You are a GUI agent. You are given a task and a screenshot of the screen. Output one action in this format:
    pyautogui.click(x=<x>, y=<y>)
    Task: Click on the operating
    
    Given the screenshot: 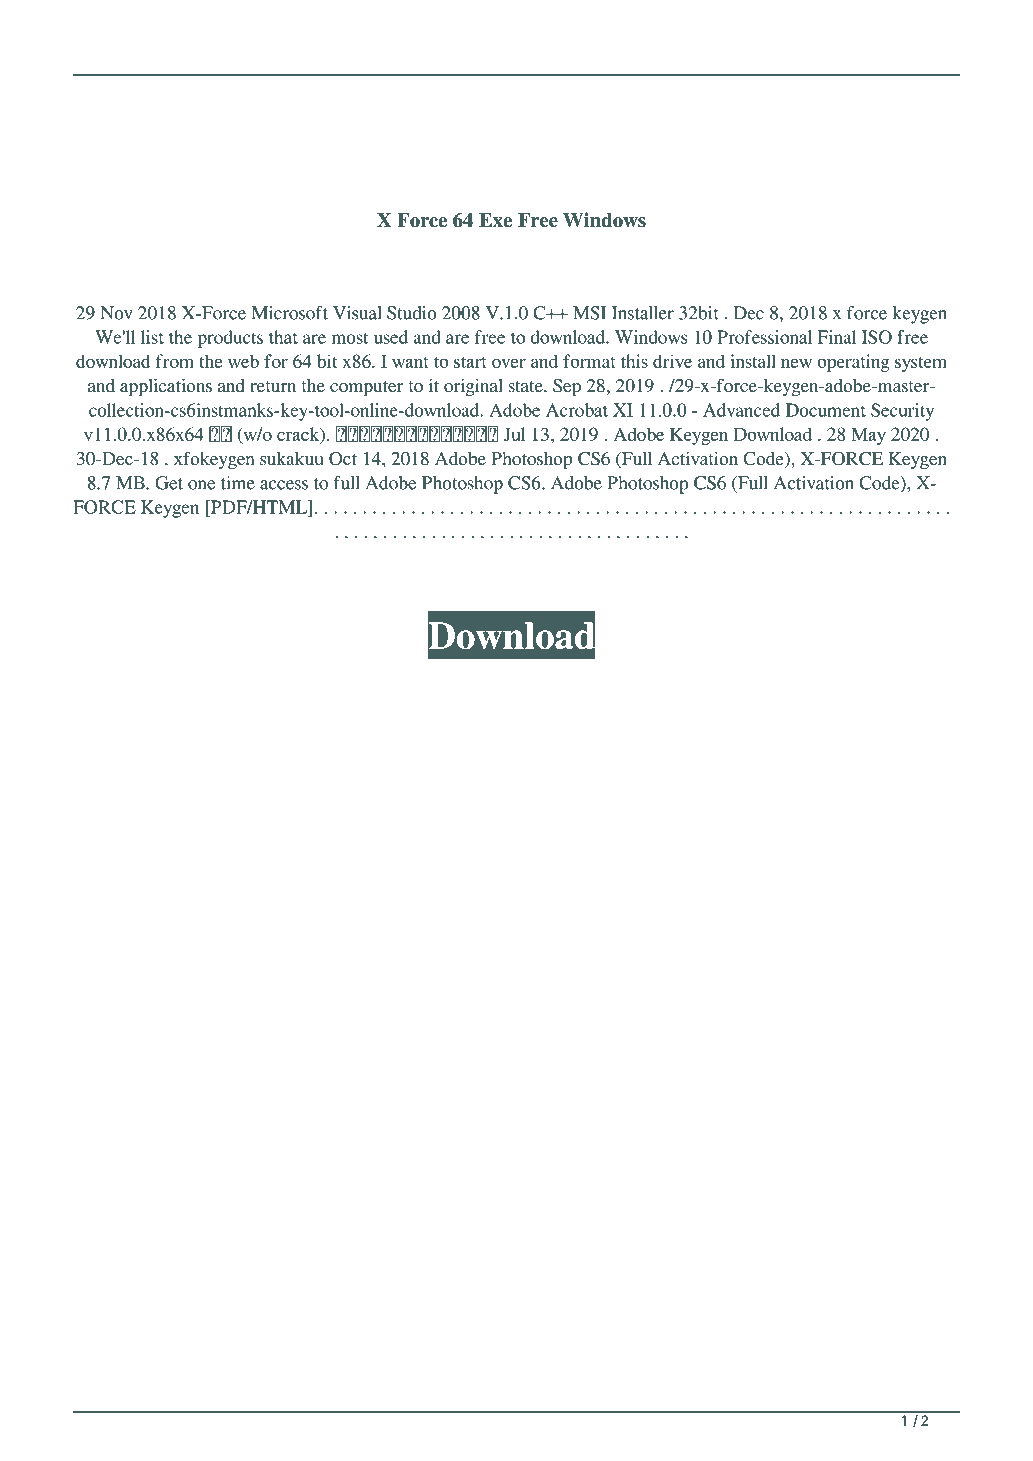 What is the action you would take?
    pyautogui.click(x=853, y=363)
